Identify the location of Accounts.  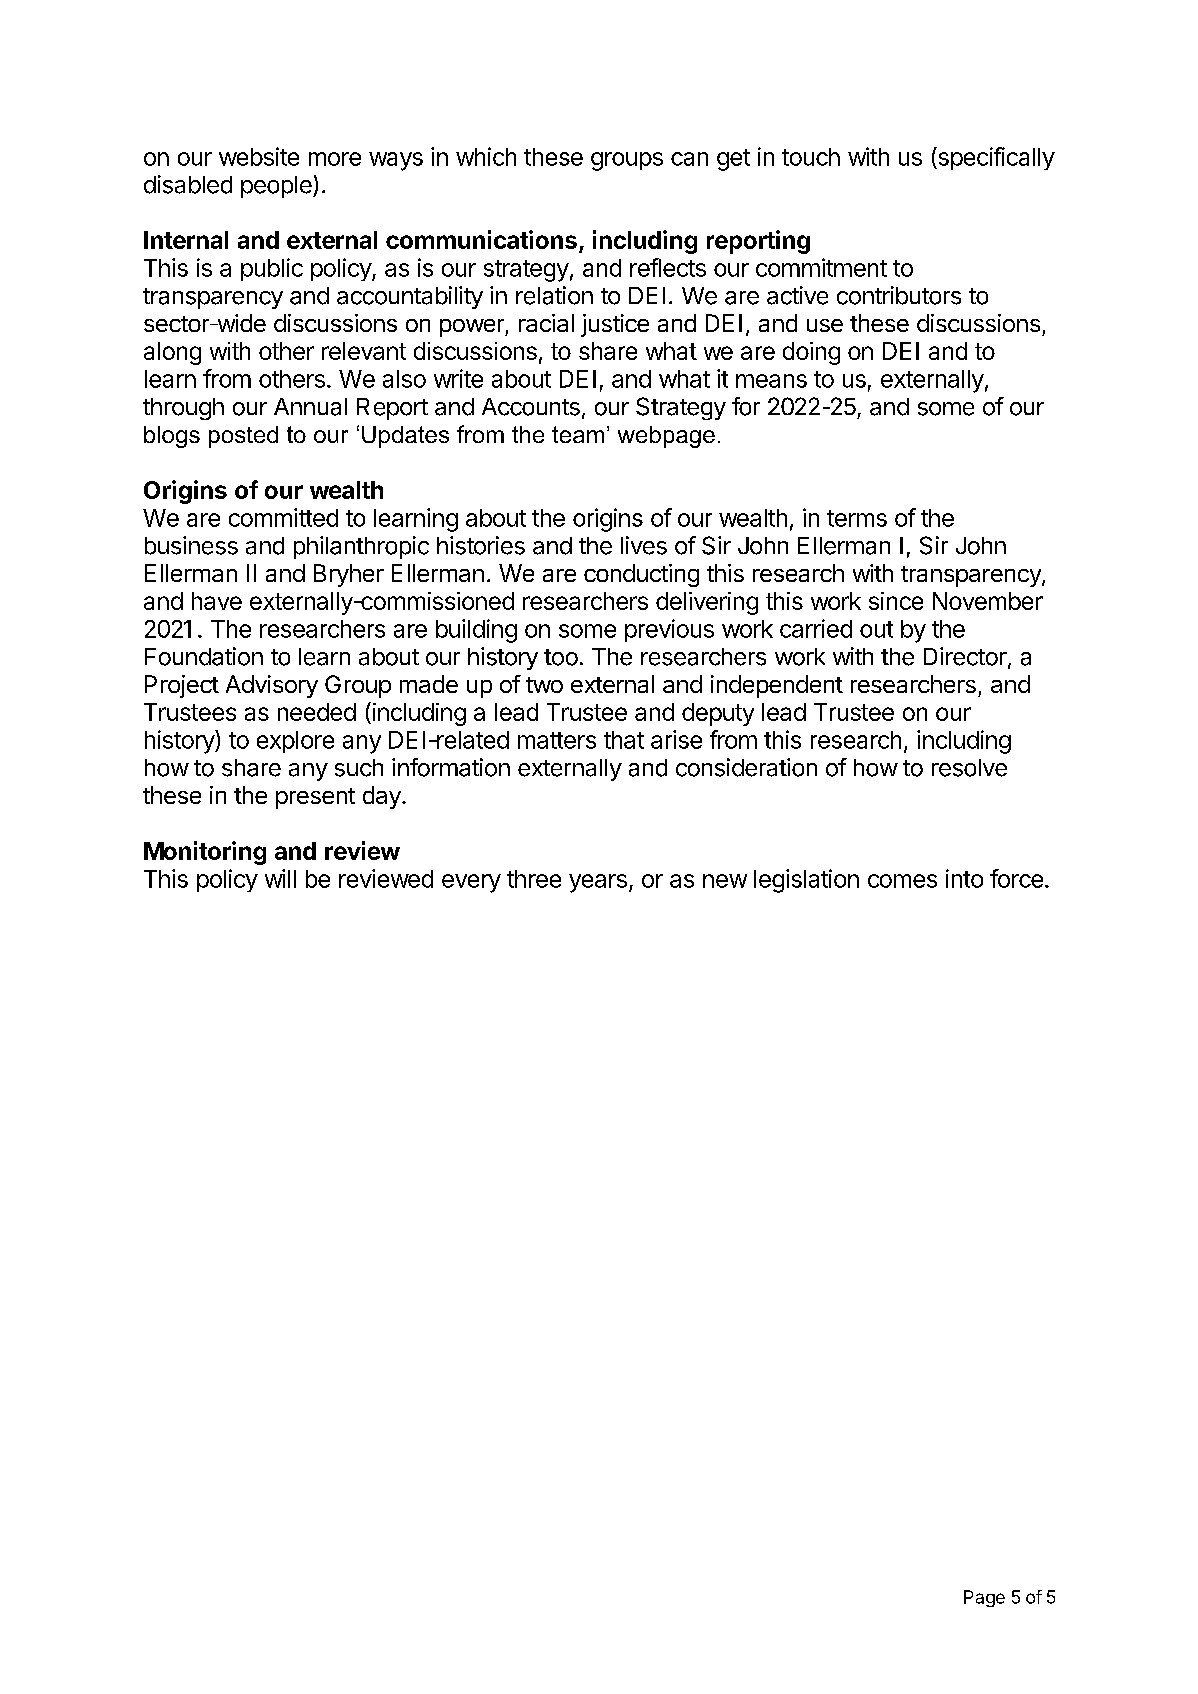
(531, 407).
